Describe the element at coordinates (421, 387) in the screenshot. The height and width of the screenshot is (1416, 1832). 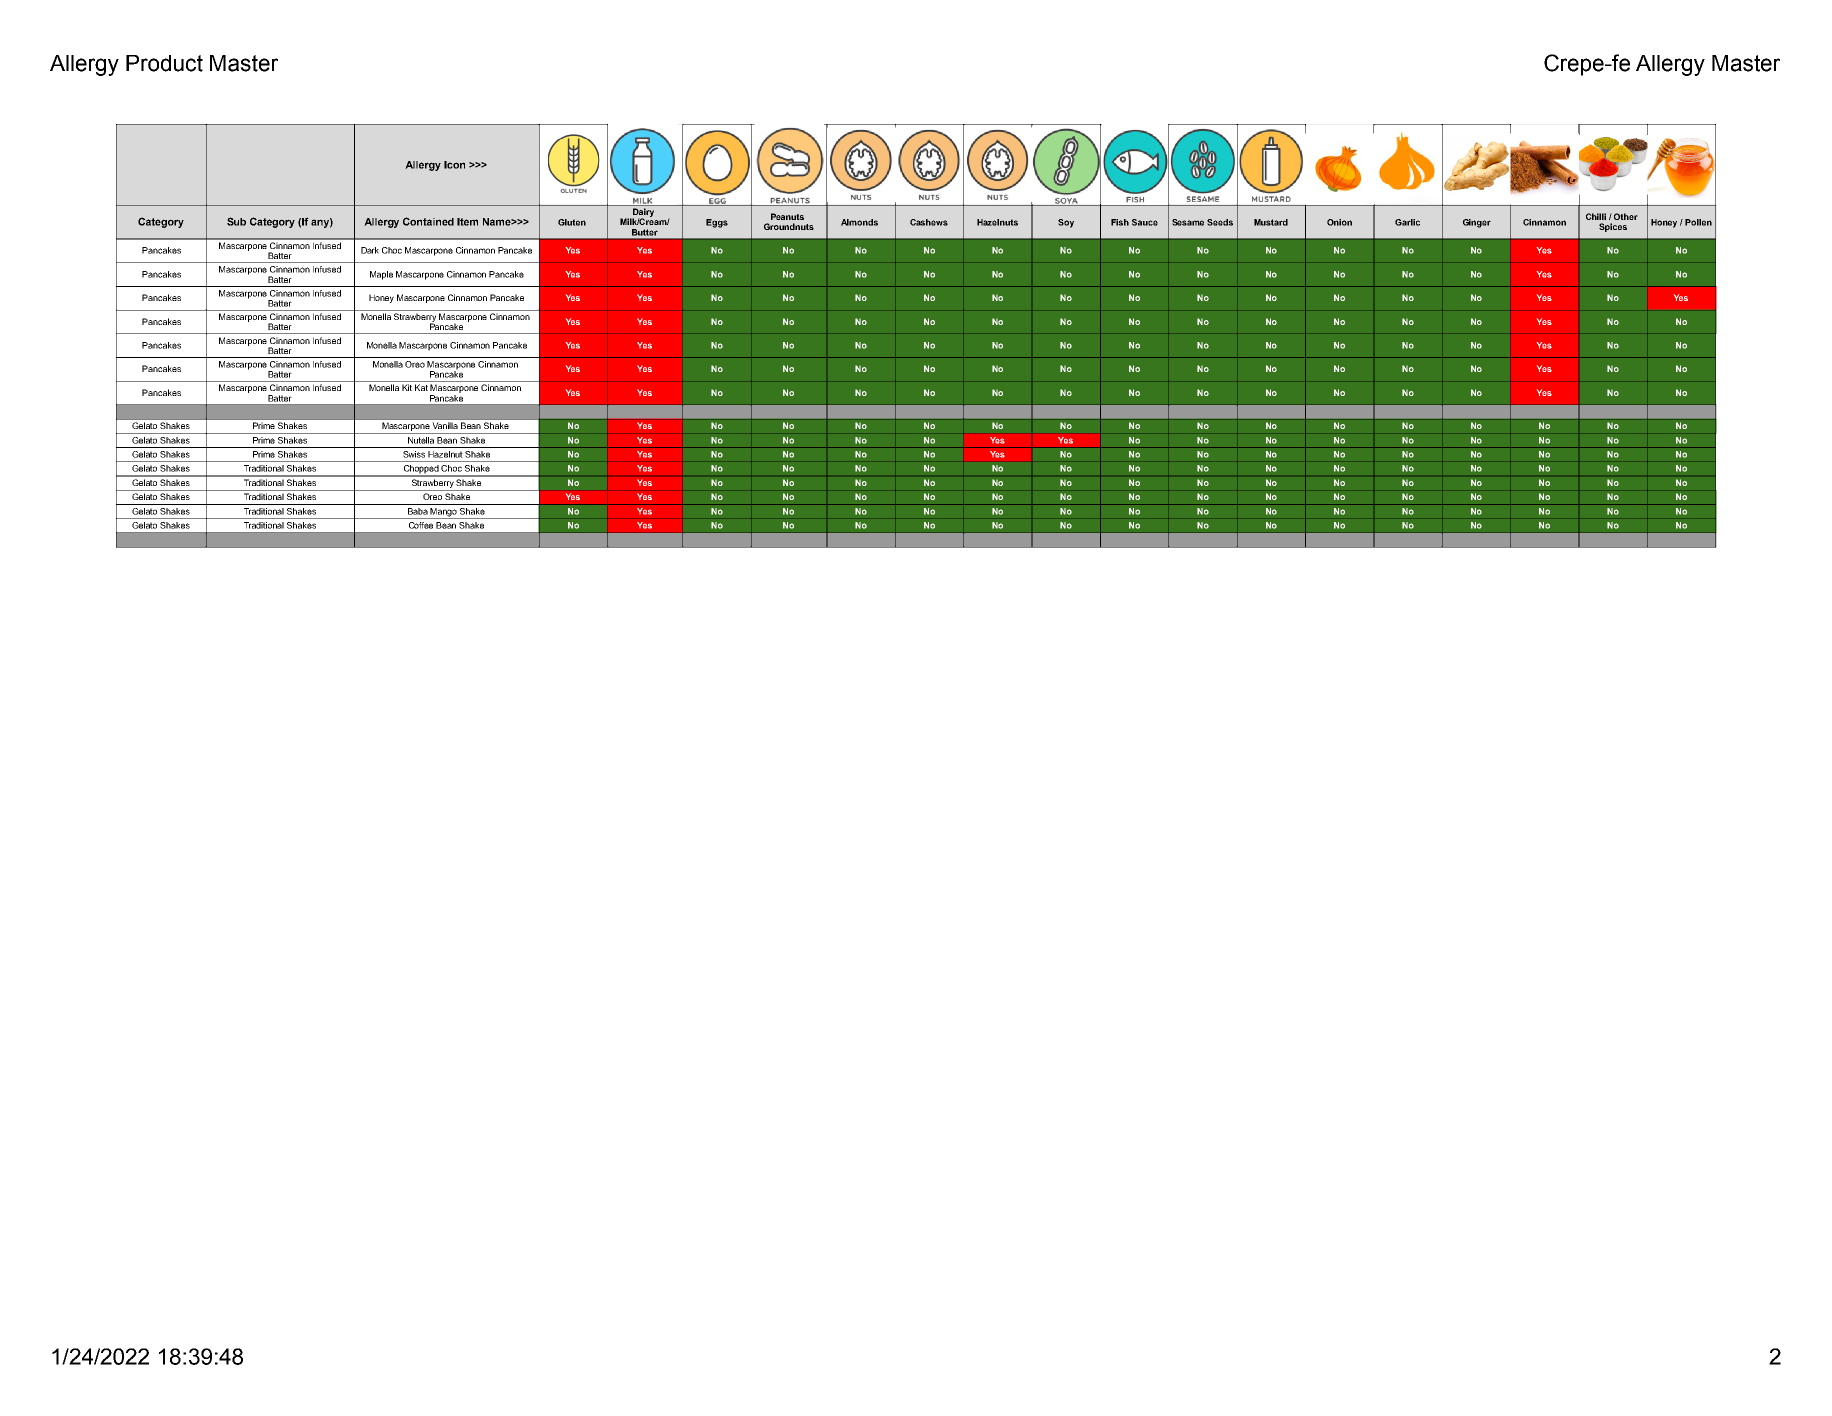
I see `Kat` at that location.
